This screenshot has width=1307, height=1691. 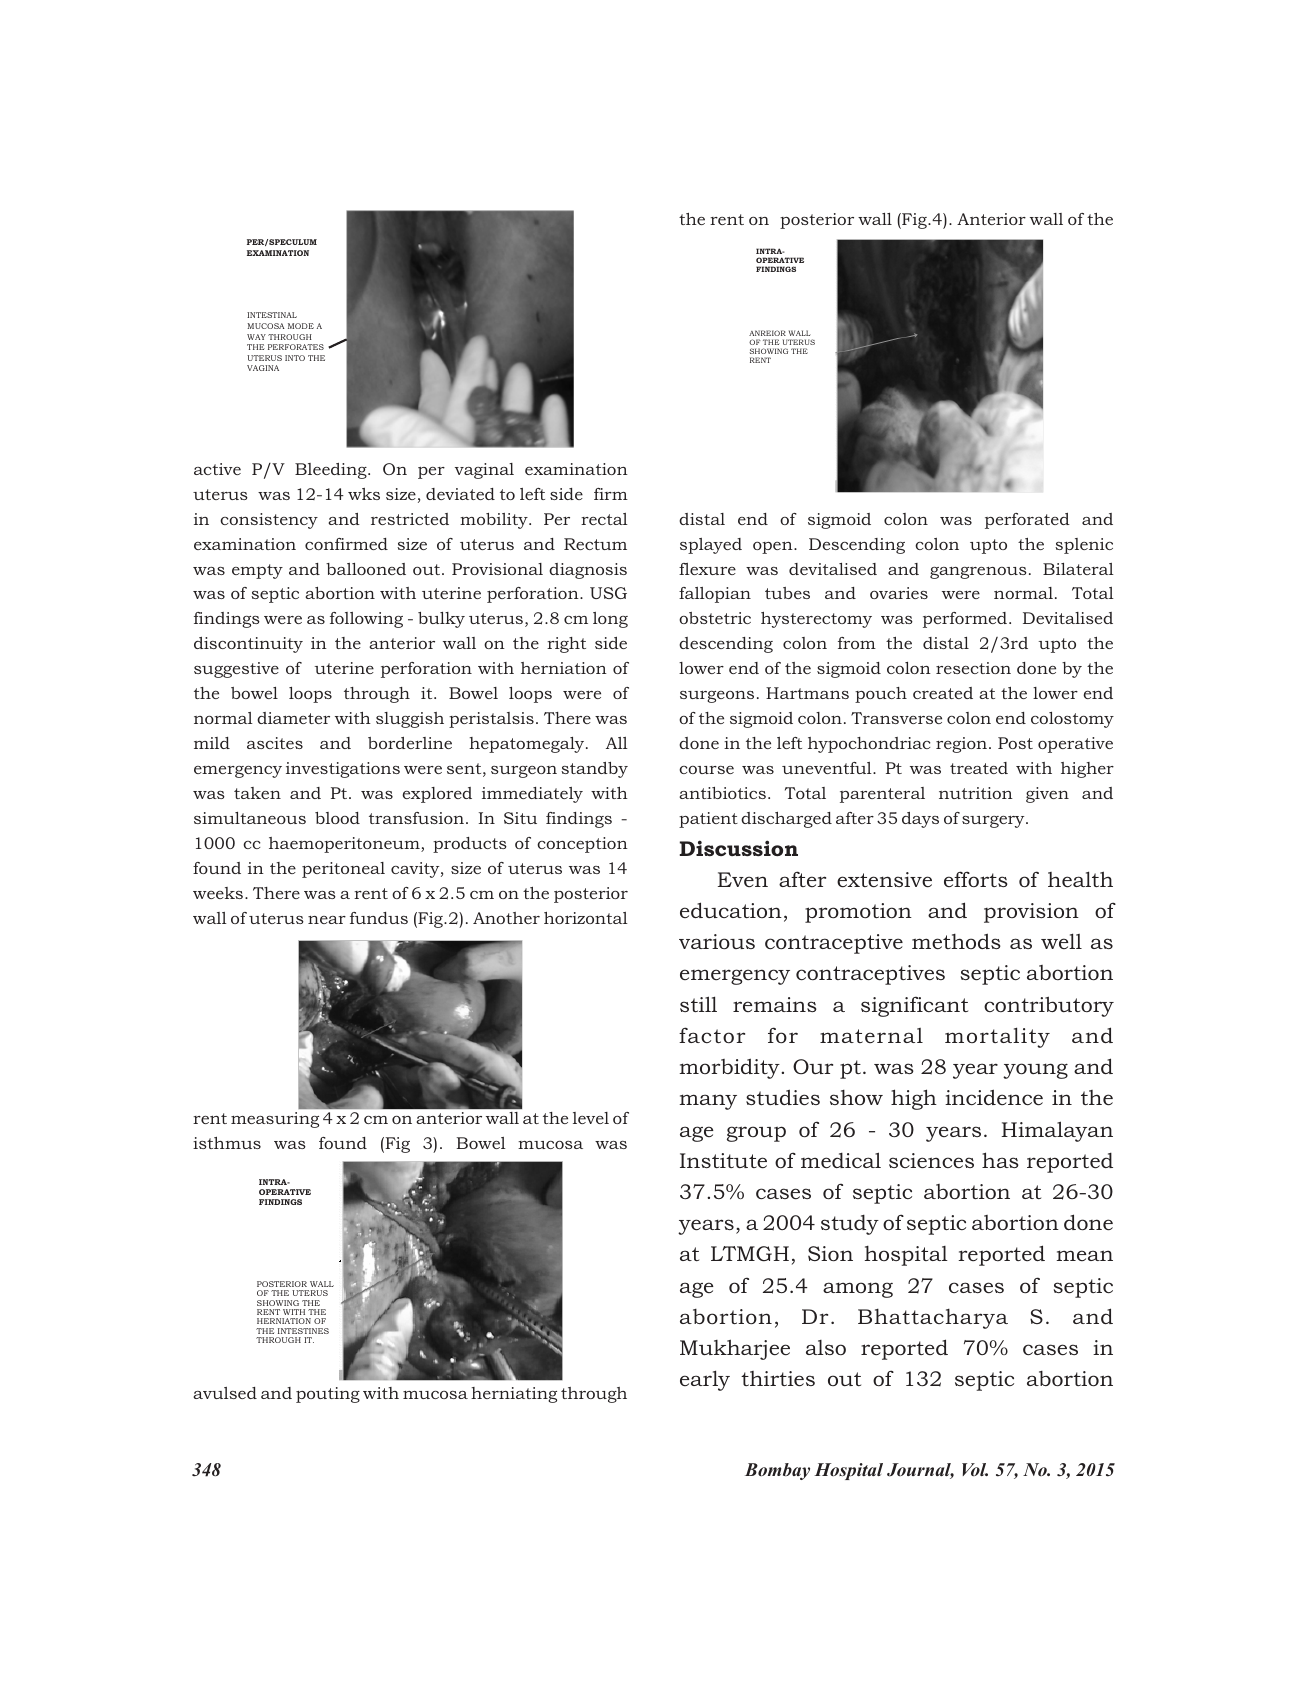 I want to click on efforts, so click(x=976, y=879).
